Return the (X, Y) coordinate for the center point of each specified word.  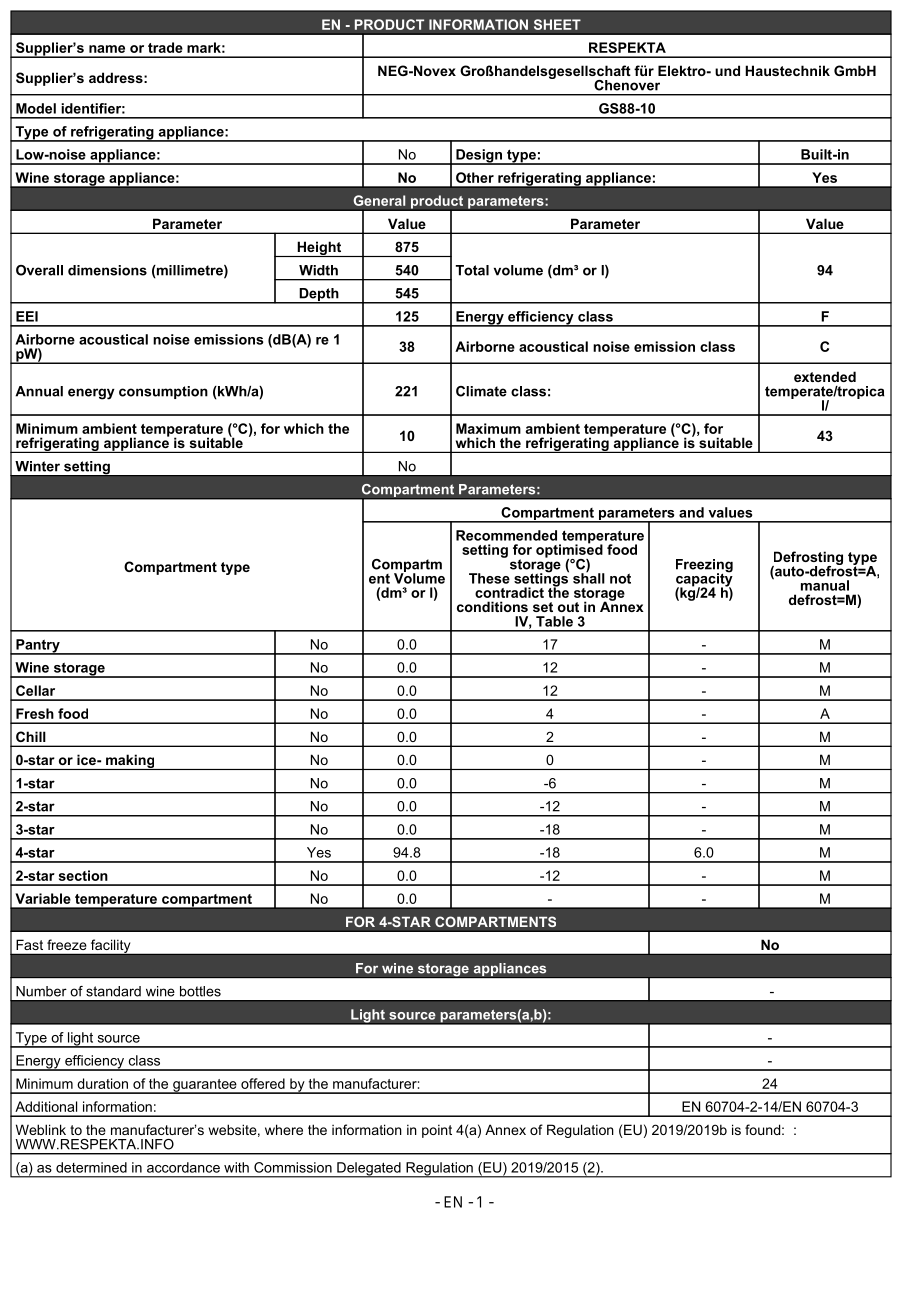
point (437, 1131)
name (107, 49)
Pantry (38, 647)
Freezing (704, 567)
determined (91, 1167)
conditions (492, 606)
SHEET (557, 24)
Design (479, 157)
